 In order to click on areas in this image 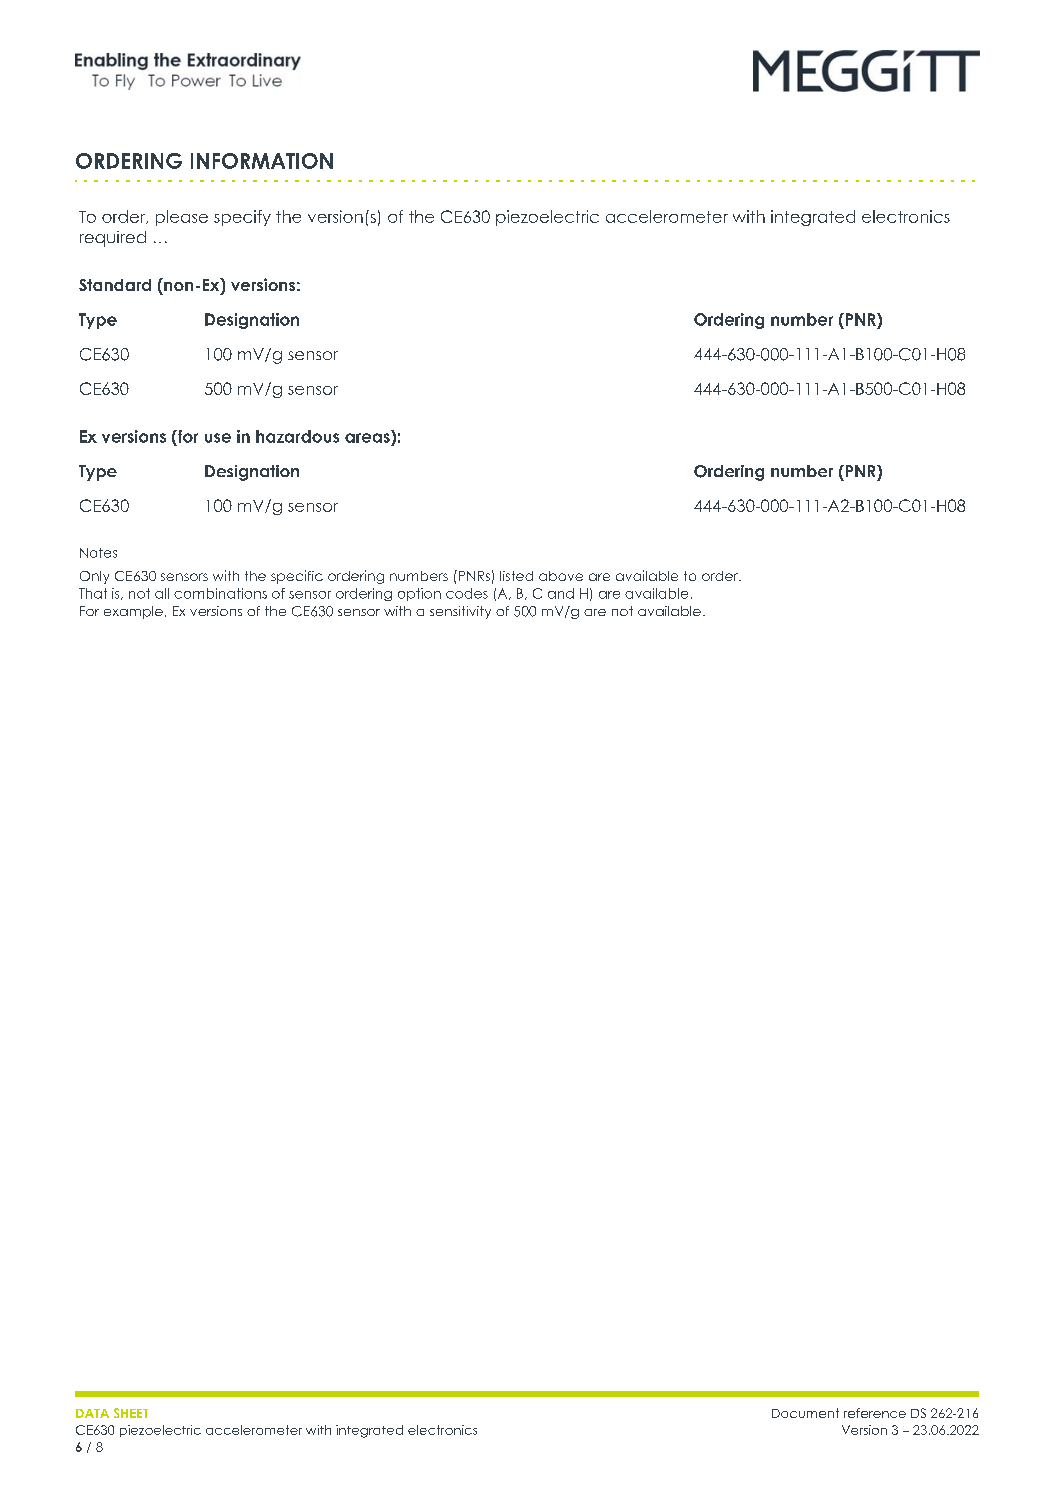, I will do `click(367, 438)`.
